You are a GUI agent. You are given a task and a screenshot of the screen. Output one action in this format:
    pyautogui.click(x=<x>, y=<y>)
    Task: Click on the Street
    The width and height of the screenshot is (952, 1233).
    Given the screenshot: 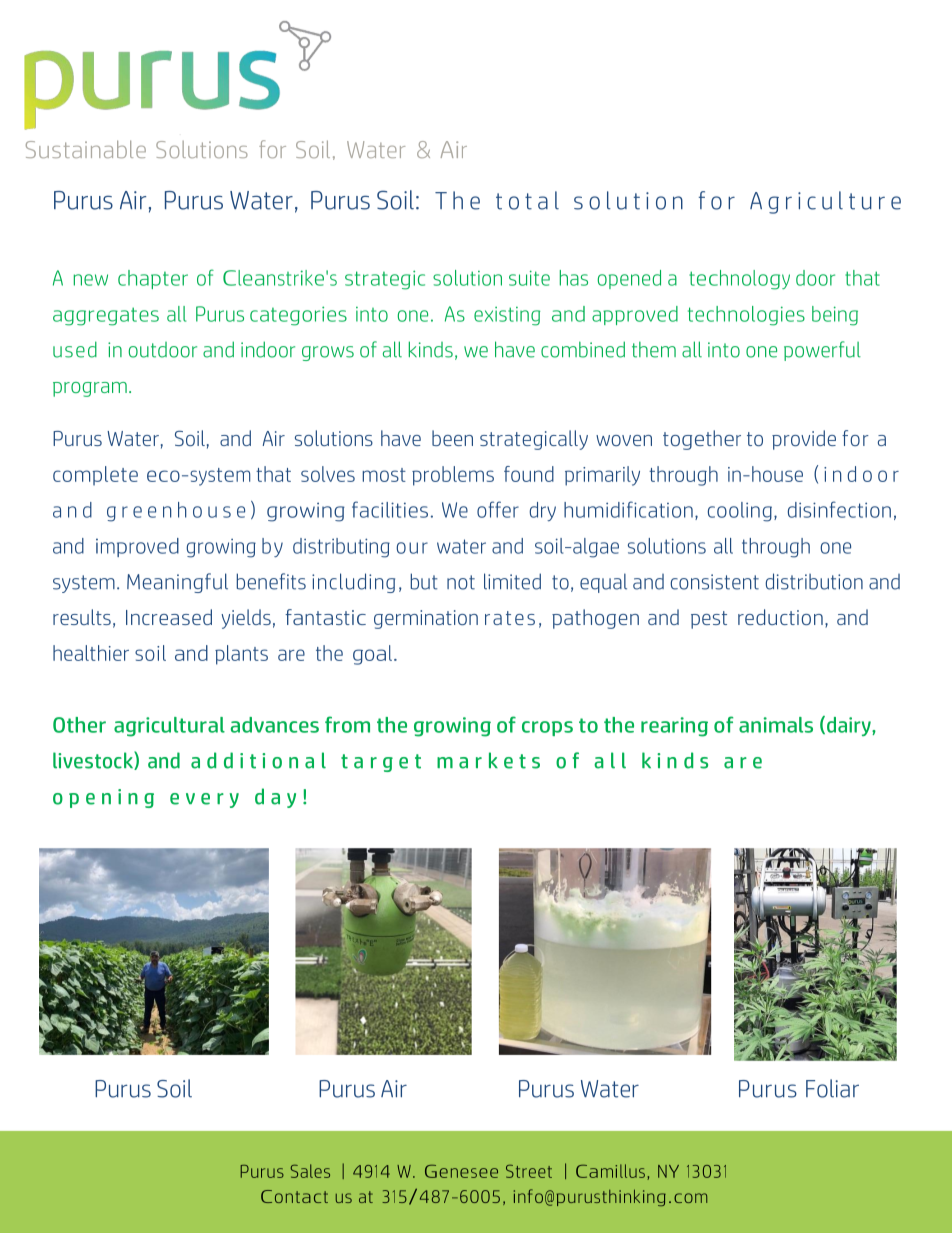 What is the action you would take?
    pyautogui.click(x=529, y=1171)
